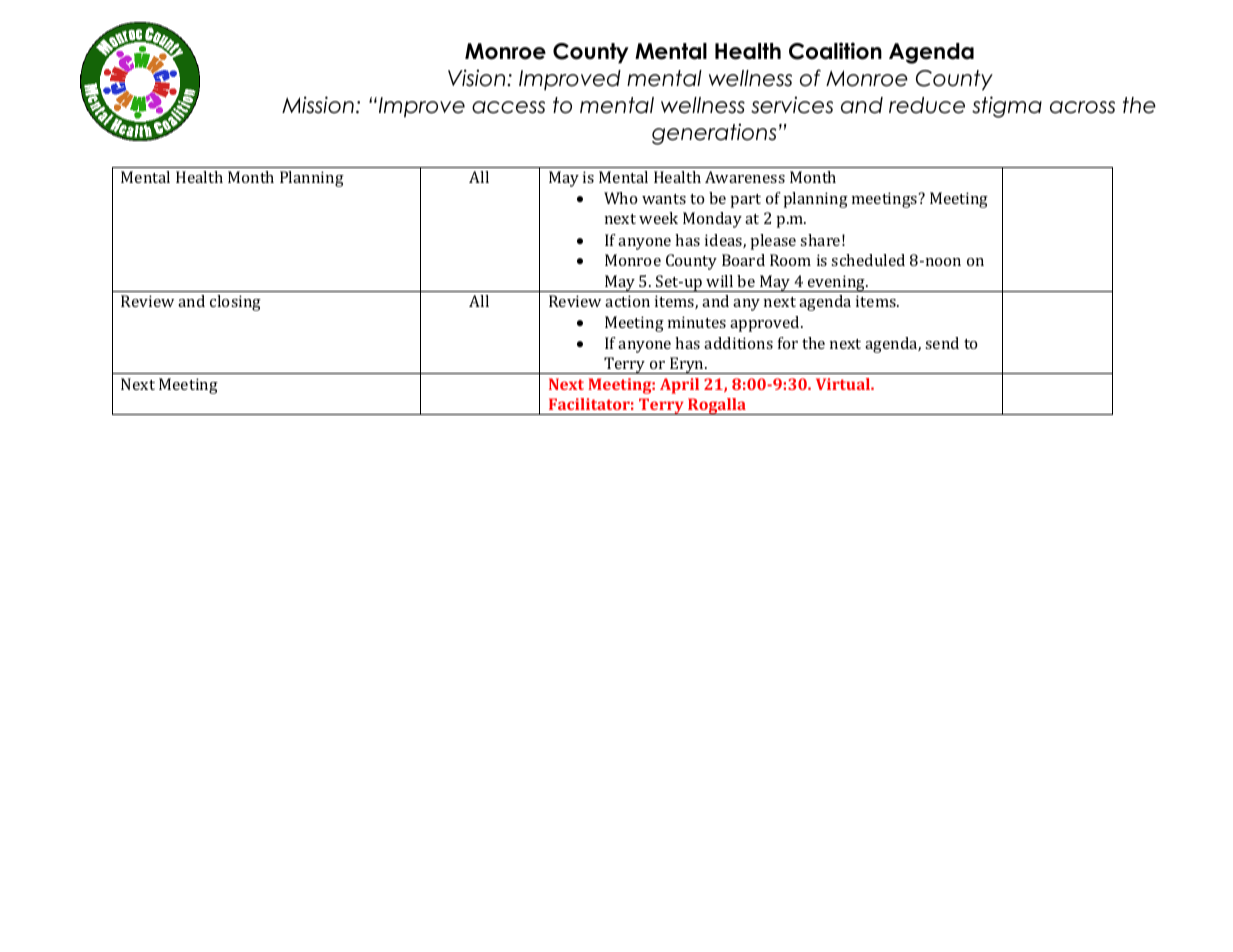 Image resolution: width=1233 pixels, height=952 pixels. I want to click on Vision, so click(478, 78).
